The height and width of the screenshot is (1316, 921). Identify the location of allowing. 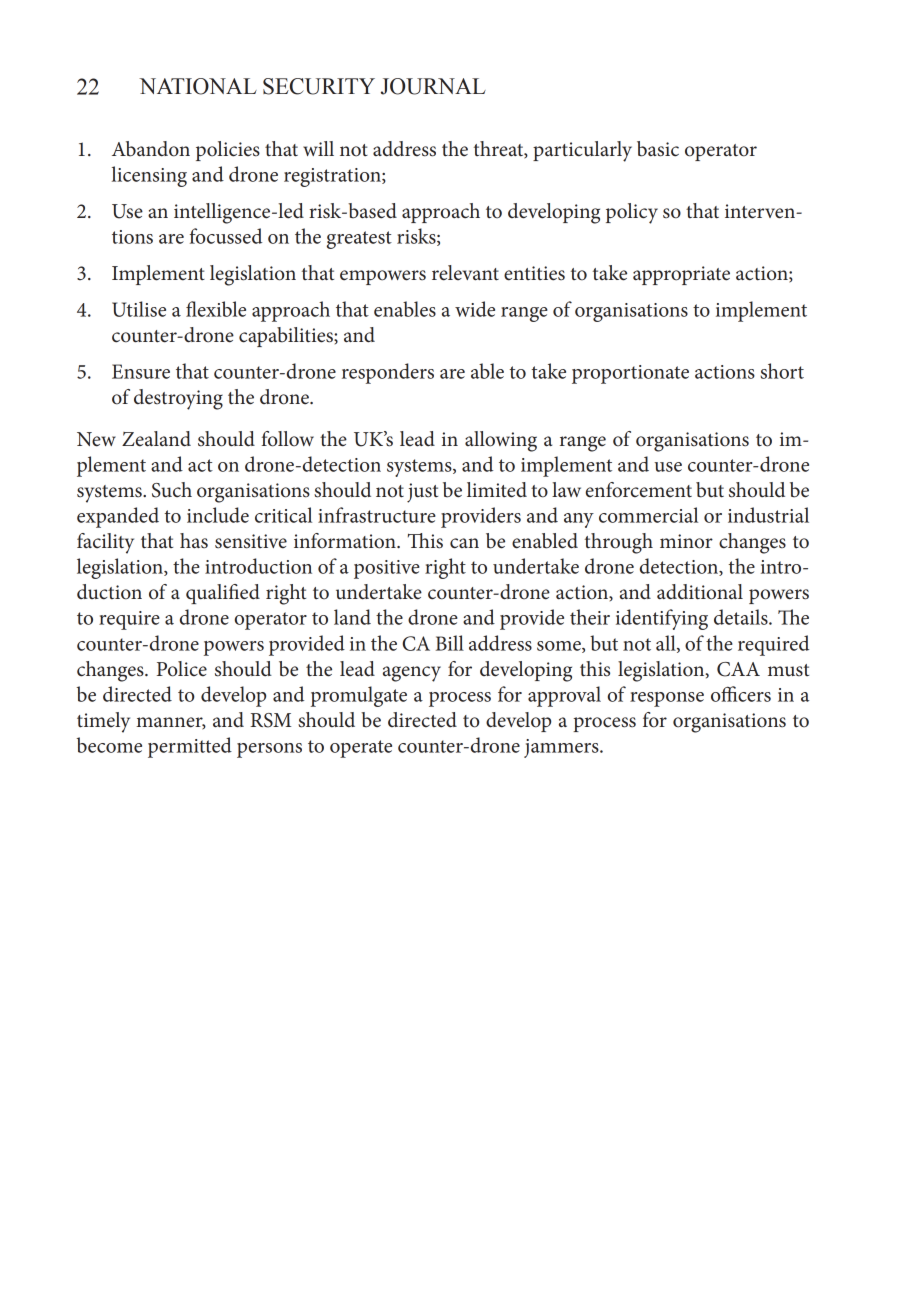
(501, 441).
